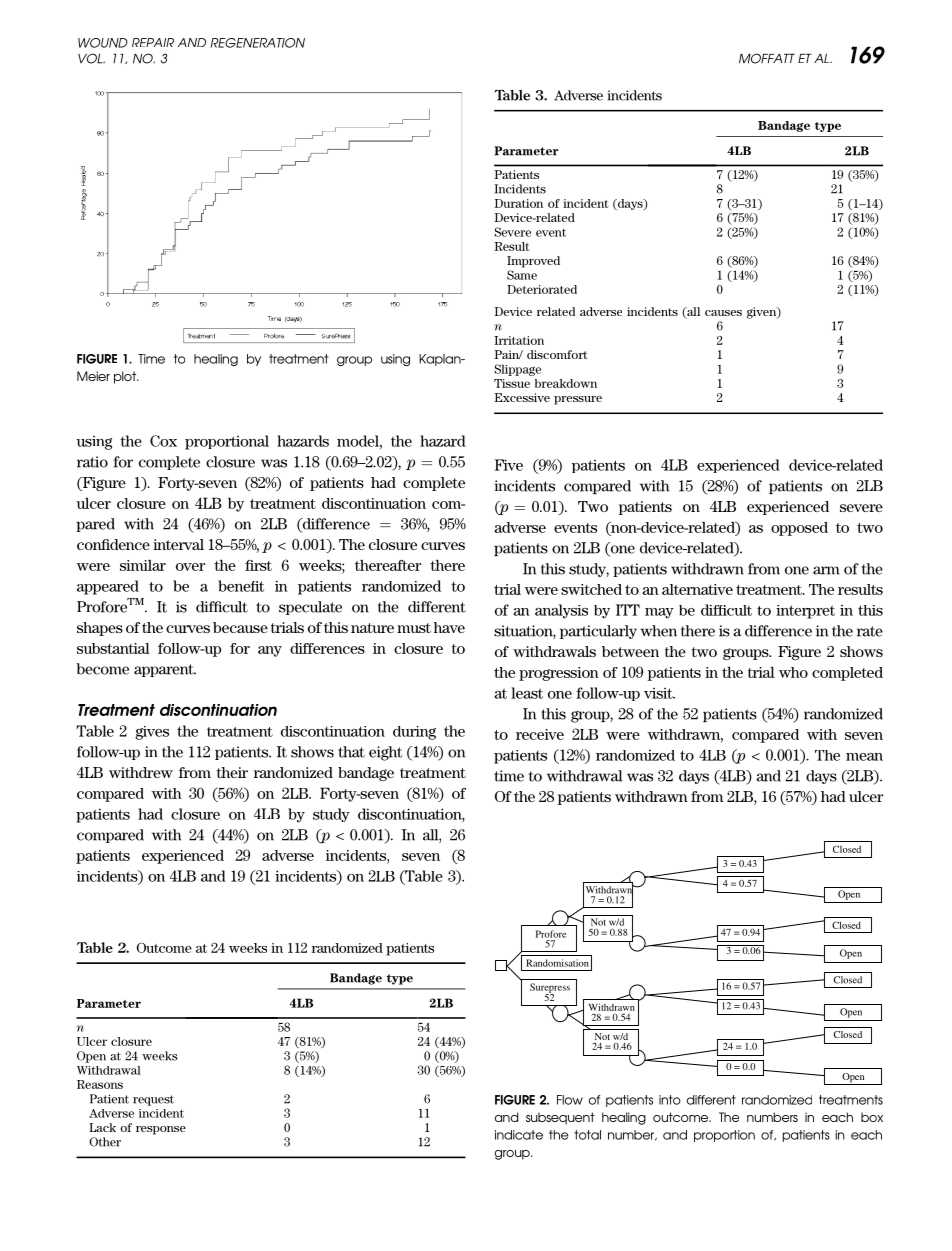 The height and width of the image is (1251, 952). I want to click on mean, so click(864, 757).
